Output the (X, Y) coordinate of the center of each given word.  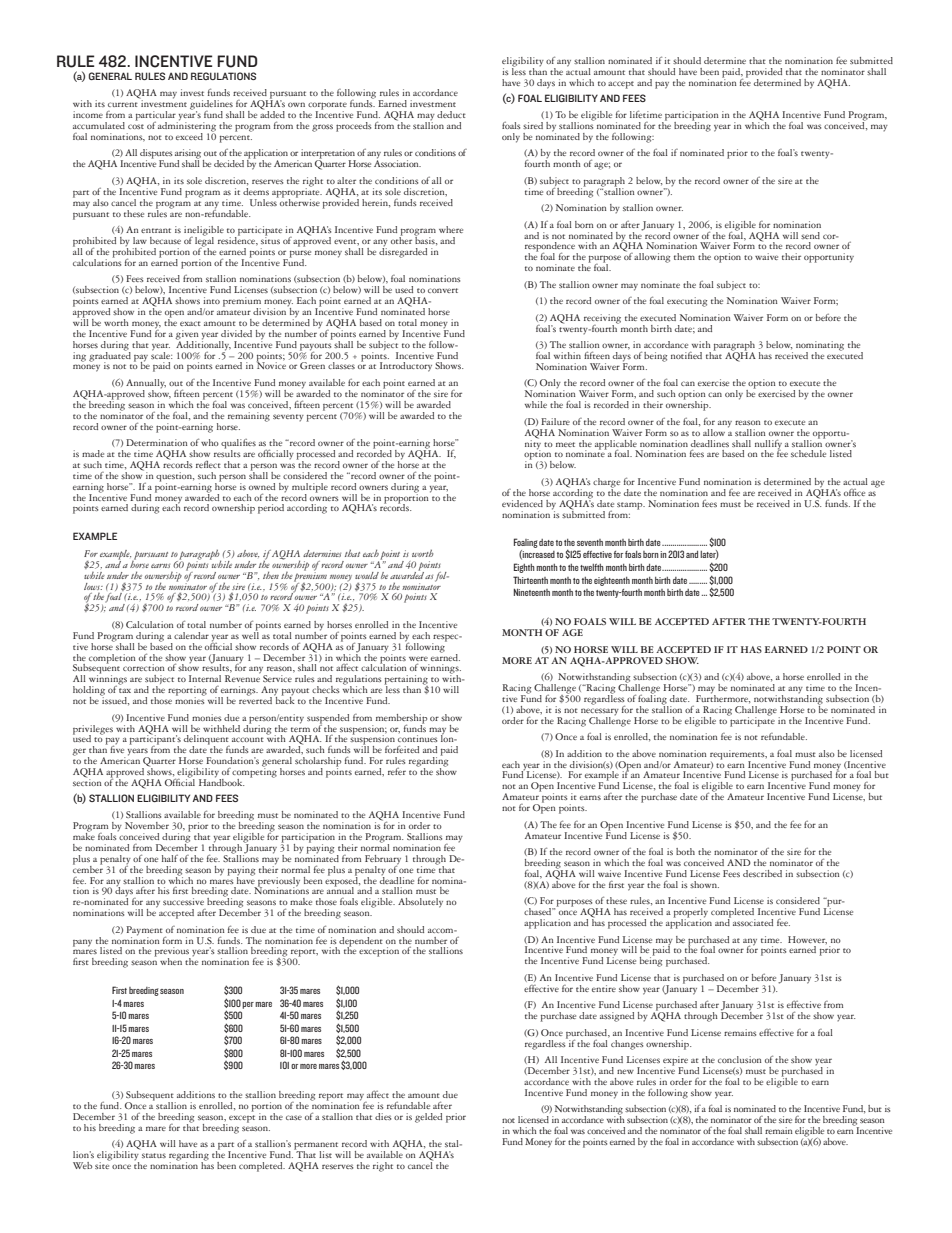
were (418, 658)
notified (686, 355)
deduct (451, 114)
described (762, 873)
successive (183, 901)
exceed (189, 136)
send (810, 235)
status (154, 1155)
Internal (205, 678)
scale (161, 354)
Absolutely (420, 903)
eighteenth (612, 581)
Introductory (406, 367)
